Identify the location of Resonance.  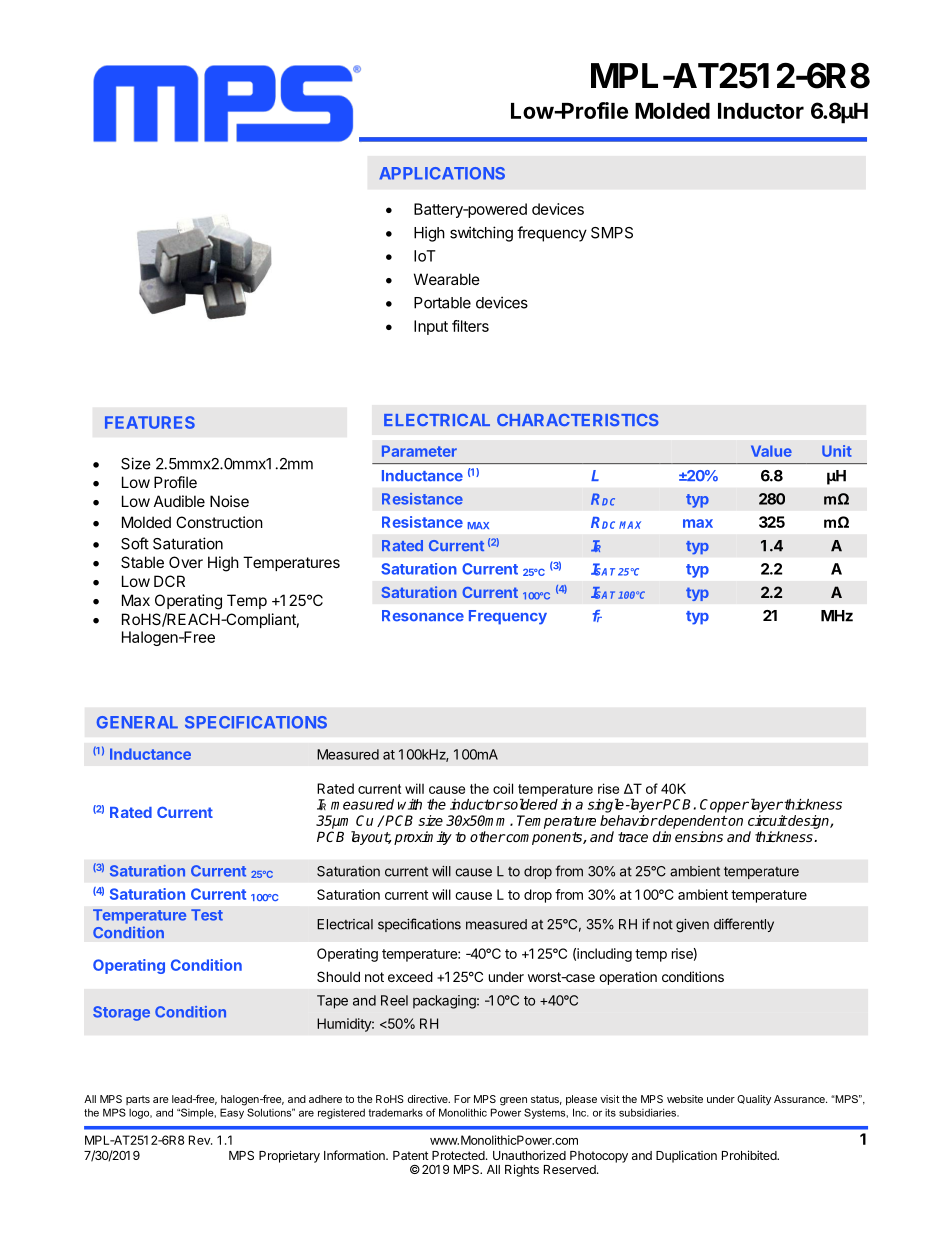
(423, 616).
